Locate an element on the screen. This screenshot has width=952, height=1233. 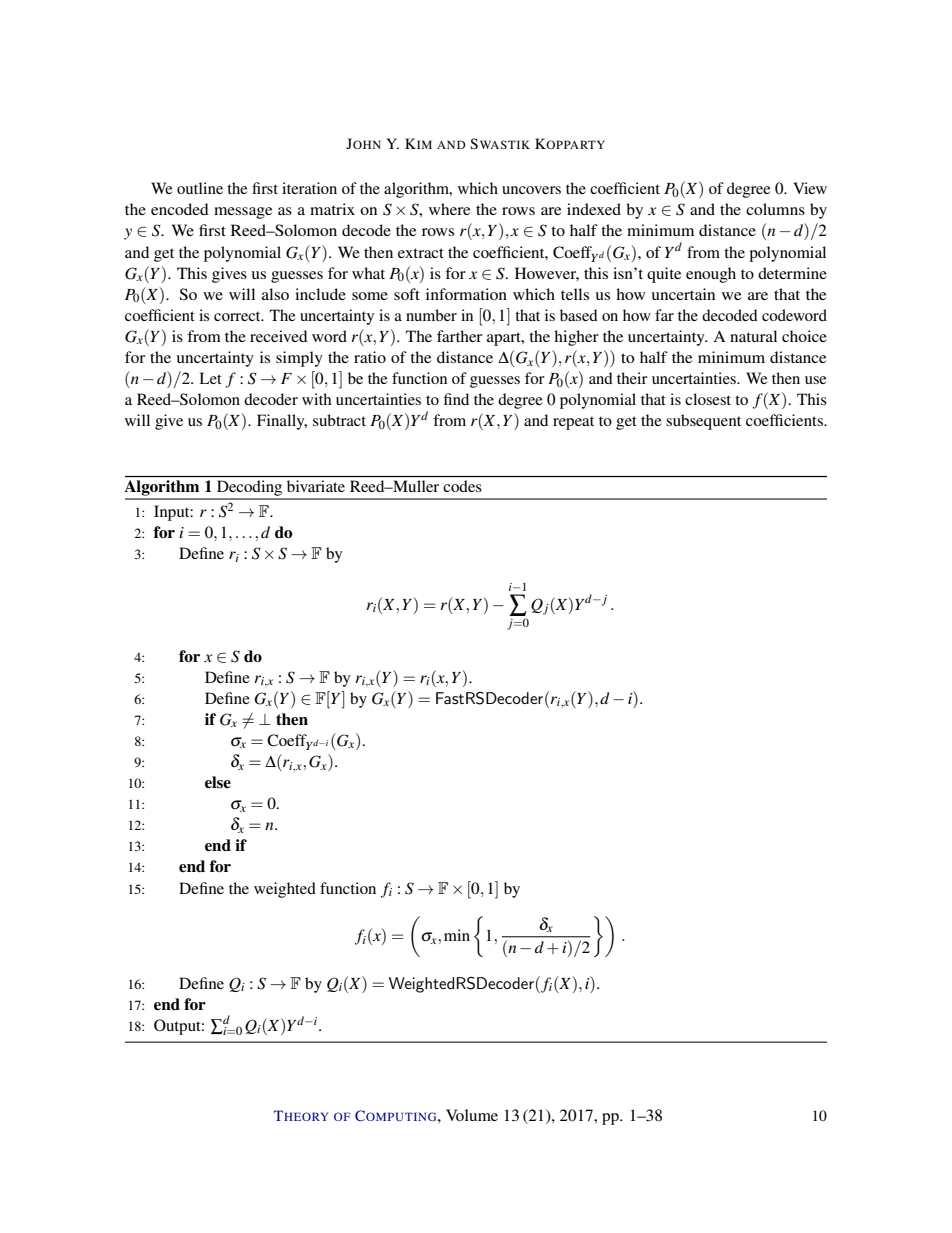
columns is located at coordinates (775, 209).
